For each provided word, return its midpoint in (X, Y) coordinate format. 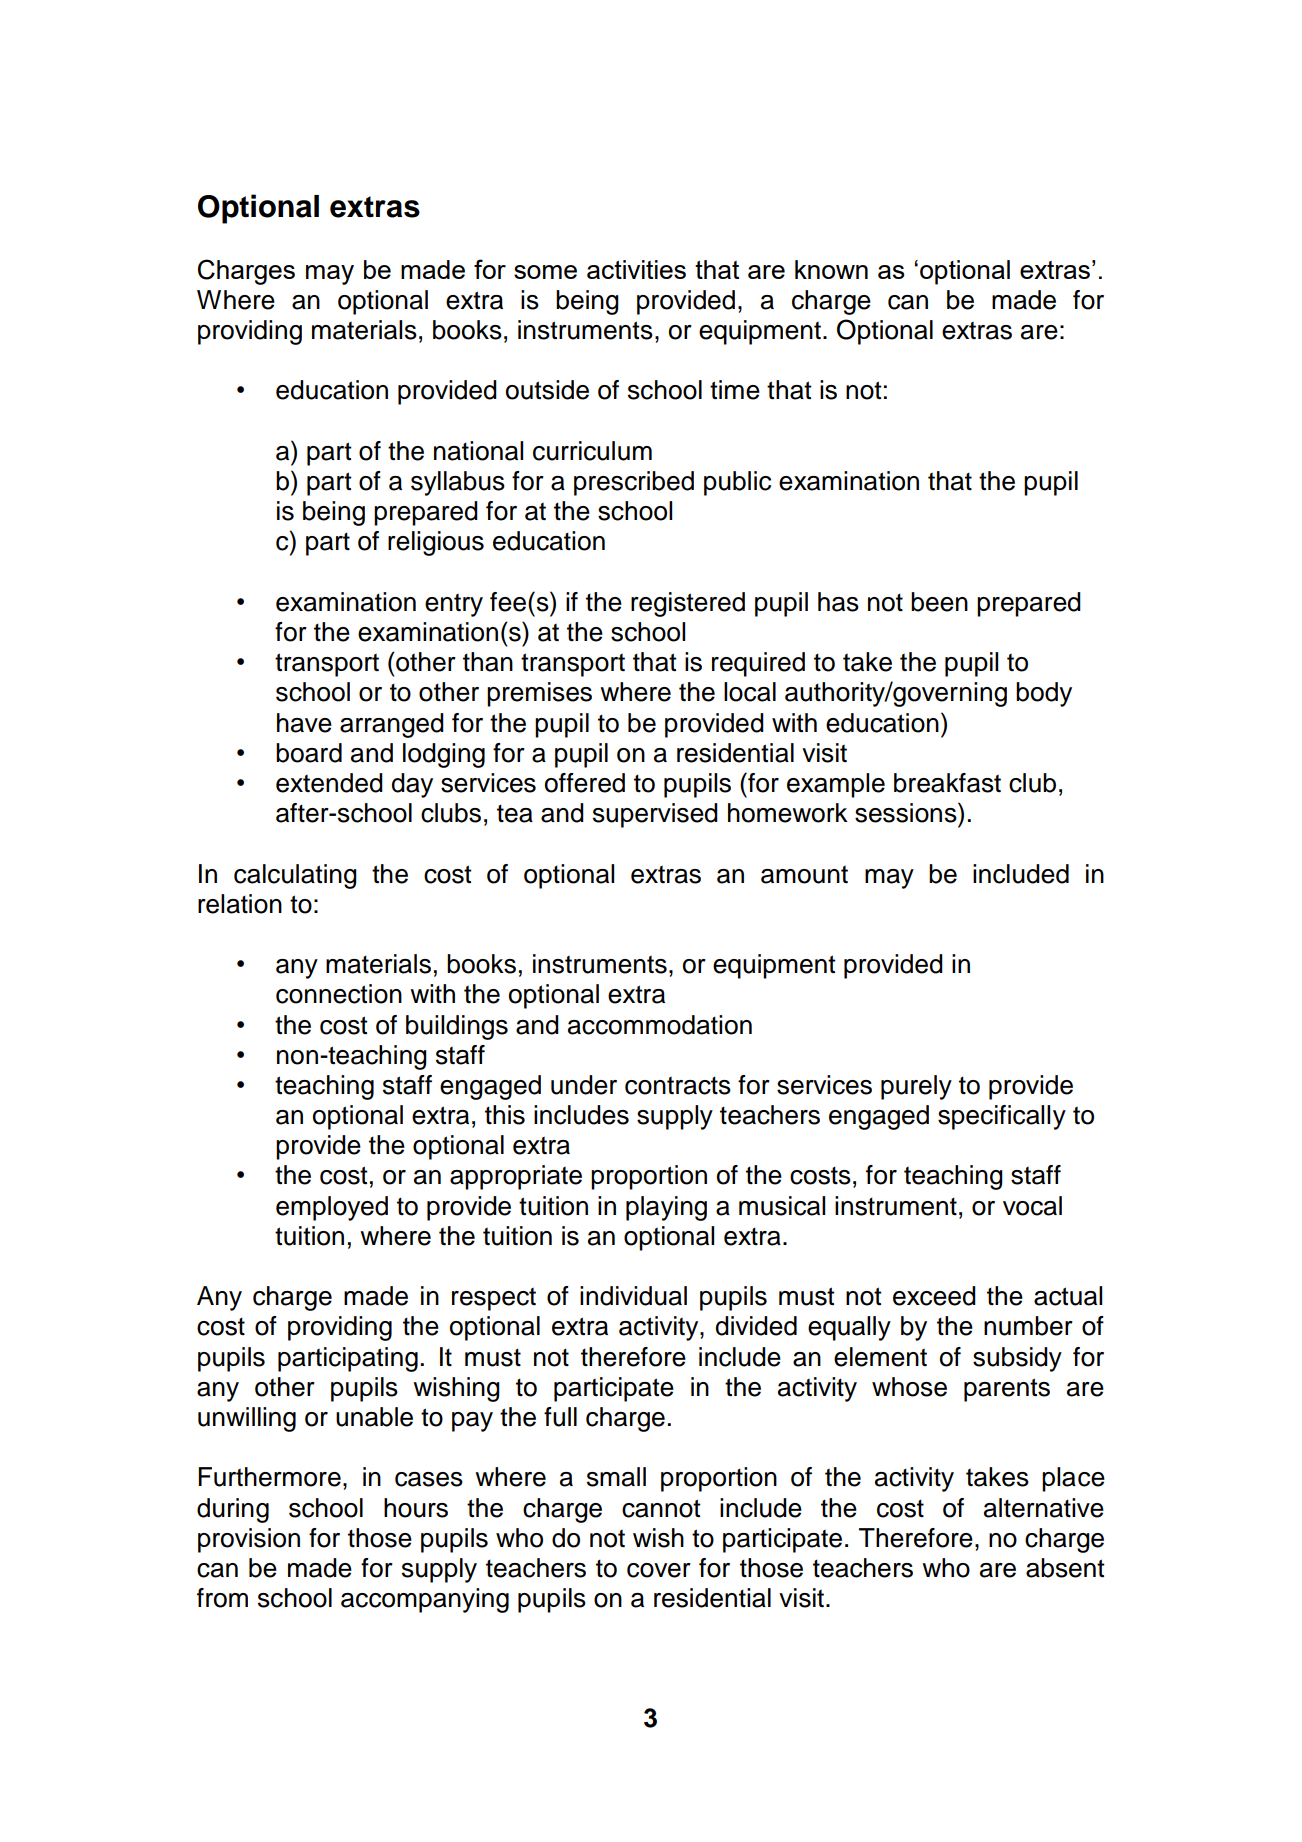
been (939, 602)
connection (339, 994)
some (545, 272)
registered (688, 604)
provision (249, 1540)
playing (666, 1208)
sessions (907, 812)
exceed (934, 1296)
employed (332, 1208)
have (304, 723)
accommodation (660, 1025)
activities (636, 269)
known (831, 269)
